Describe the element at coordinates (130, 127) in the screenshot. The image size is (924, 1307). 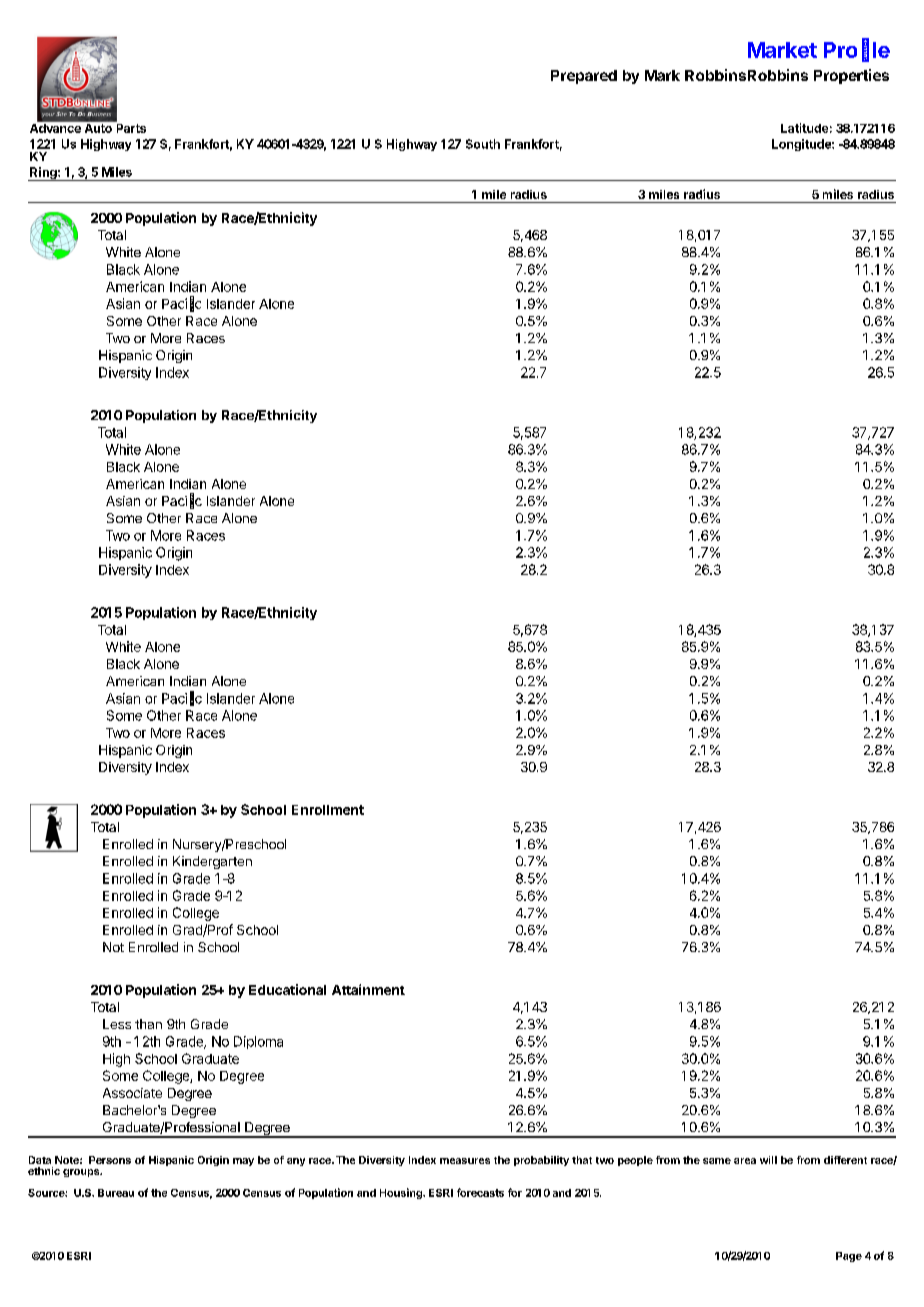
I see `Parts` at that location.
